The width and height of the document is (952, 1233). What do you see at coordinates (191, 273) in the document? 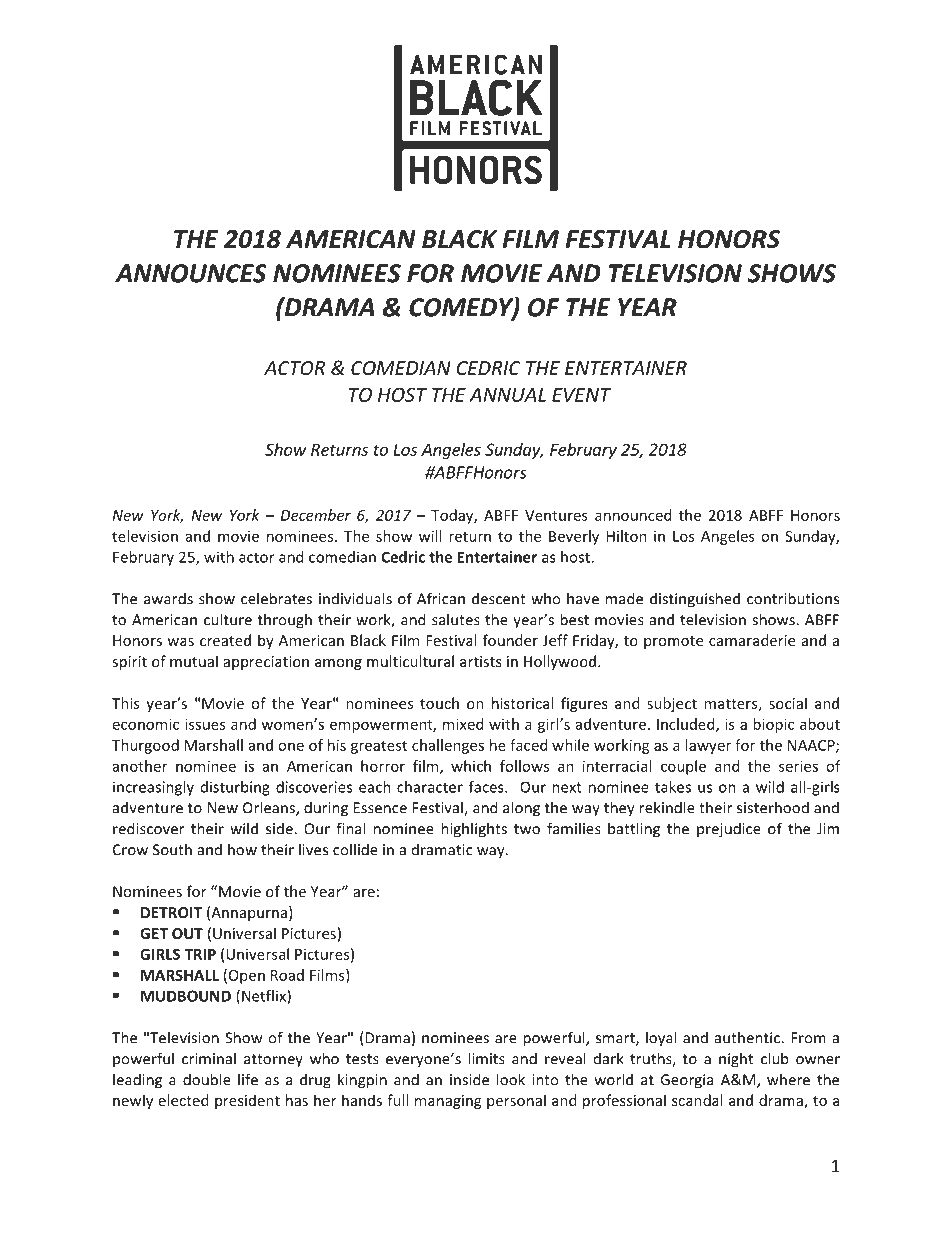
I see `ANNOUNCES` at bounding box center [191, 273].
